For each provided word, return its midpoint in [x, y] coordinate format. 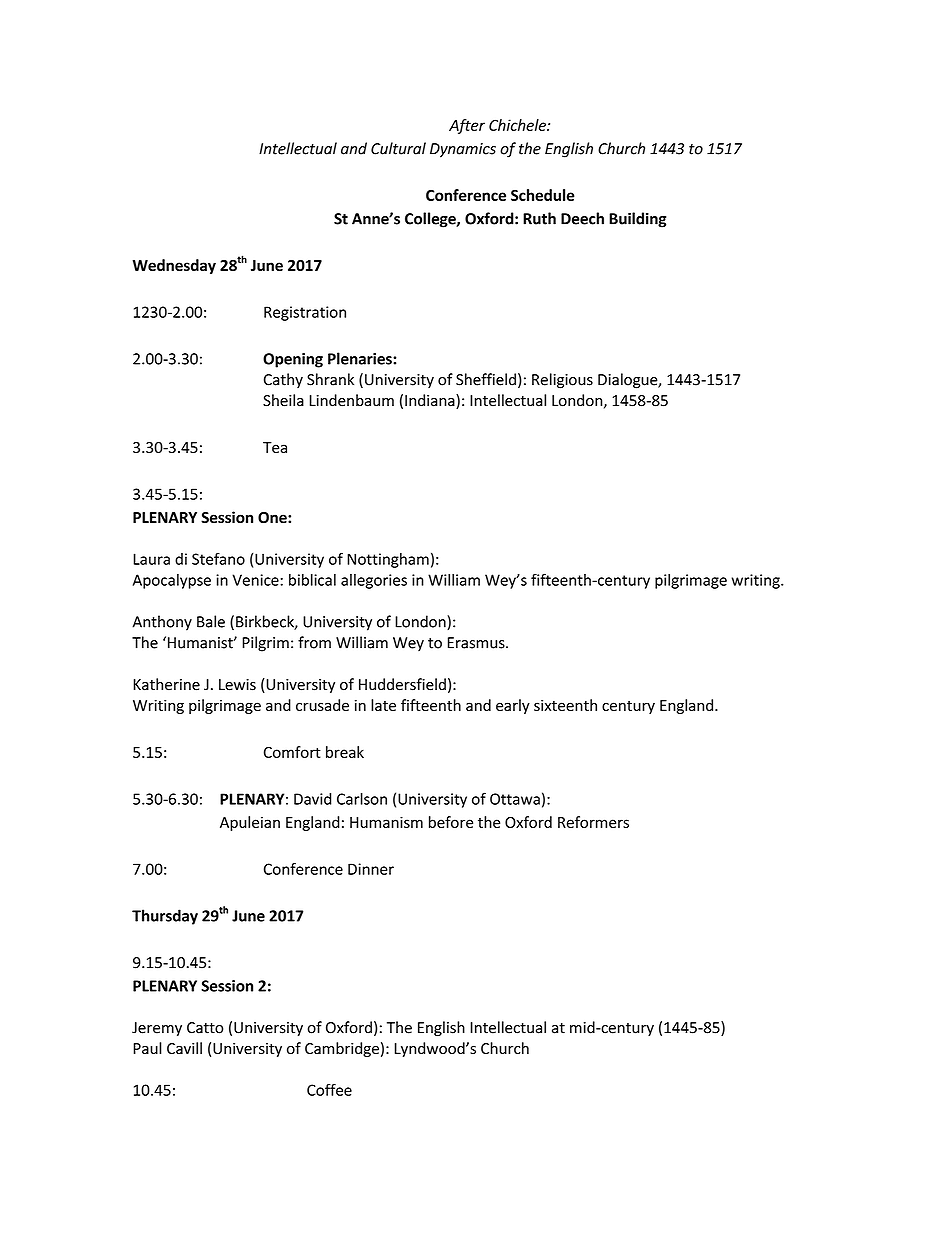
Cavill [184, 1048]
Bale [211, 621]
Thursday [165, 917]
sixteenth [565, 705]
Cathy [283, 380]
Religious [562, 381]
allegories [374, 581]
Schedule [543, 195]
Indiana [431, 401]
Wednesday [174, 266]
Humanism [386, 822]
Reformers [593, 822]
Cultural [398, 148]
